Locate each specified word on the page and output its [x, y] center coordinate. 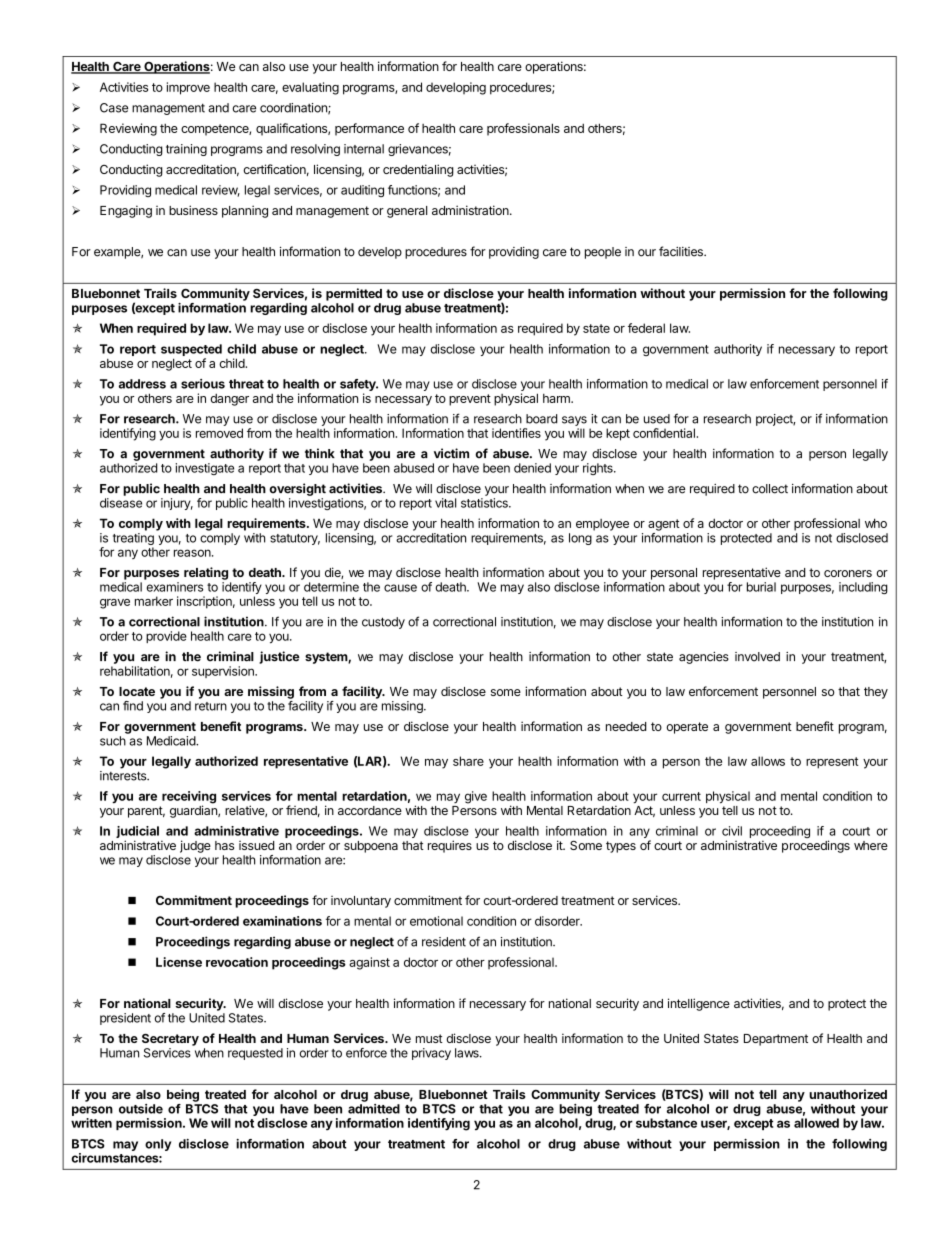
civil [732, 831]
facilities [682, 251]
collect [770, 489]
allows [768, 761]
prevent [470, 400]
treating [133, 540]
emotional [436, 921]
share [468, 761]
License [179, 962]
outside [141, 1109]
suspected [191, 351]
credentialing [418, 170]
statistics [485, 503]
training [186, 150]
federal [646, 328]
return [211, 706]
